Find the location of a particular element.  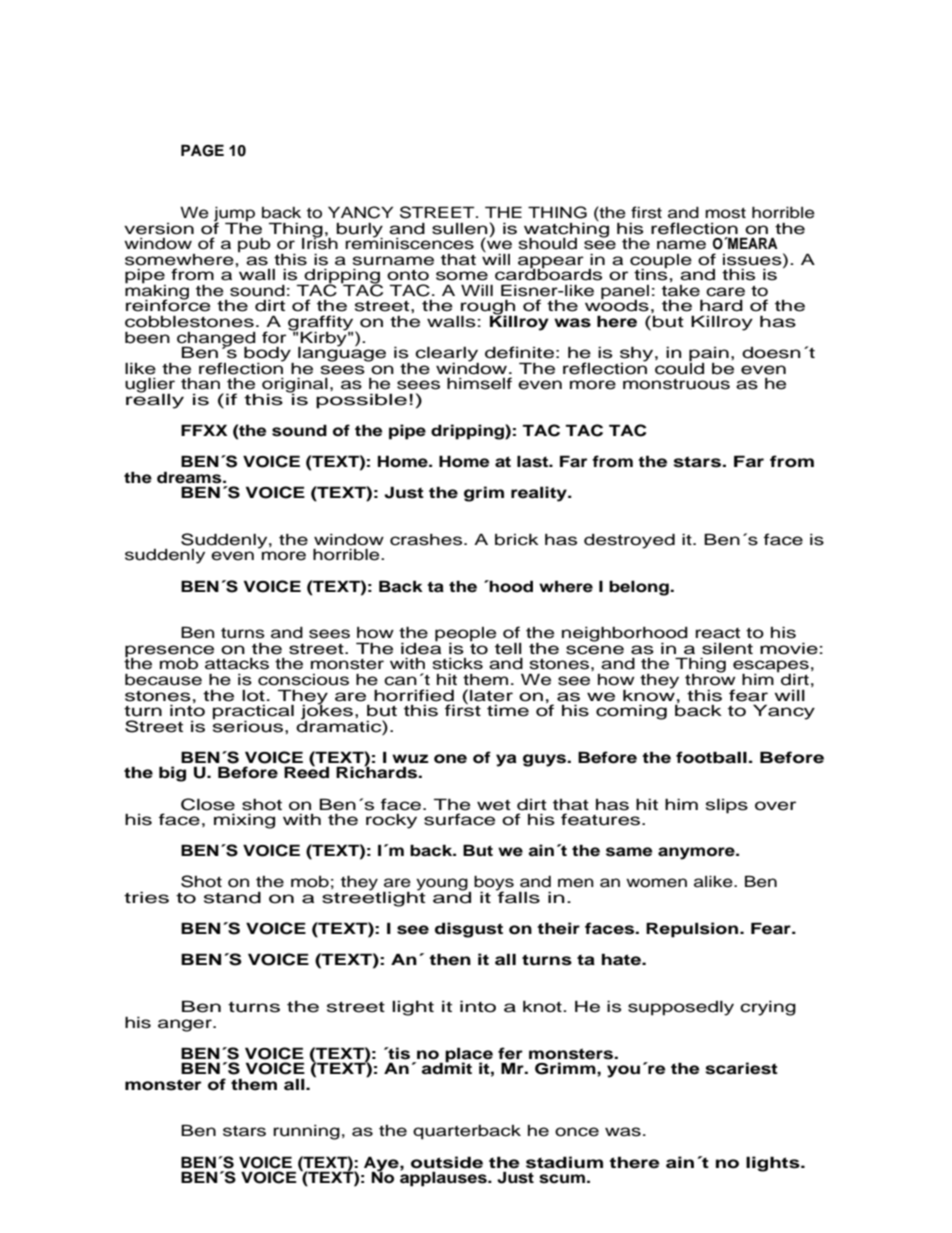

PAGE is located at coordinates (202, 150).
